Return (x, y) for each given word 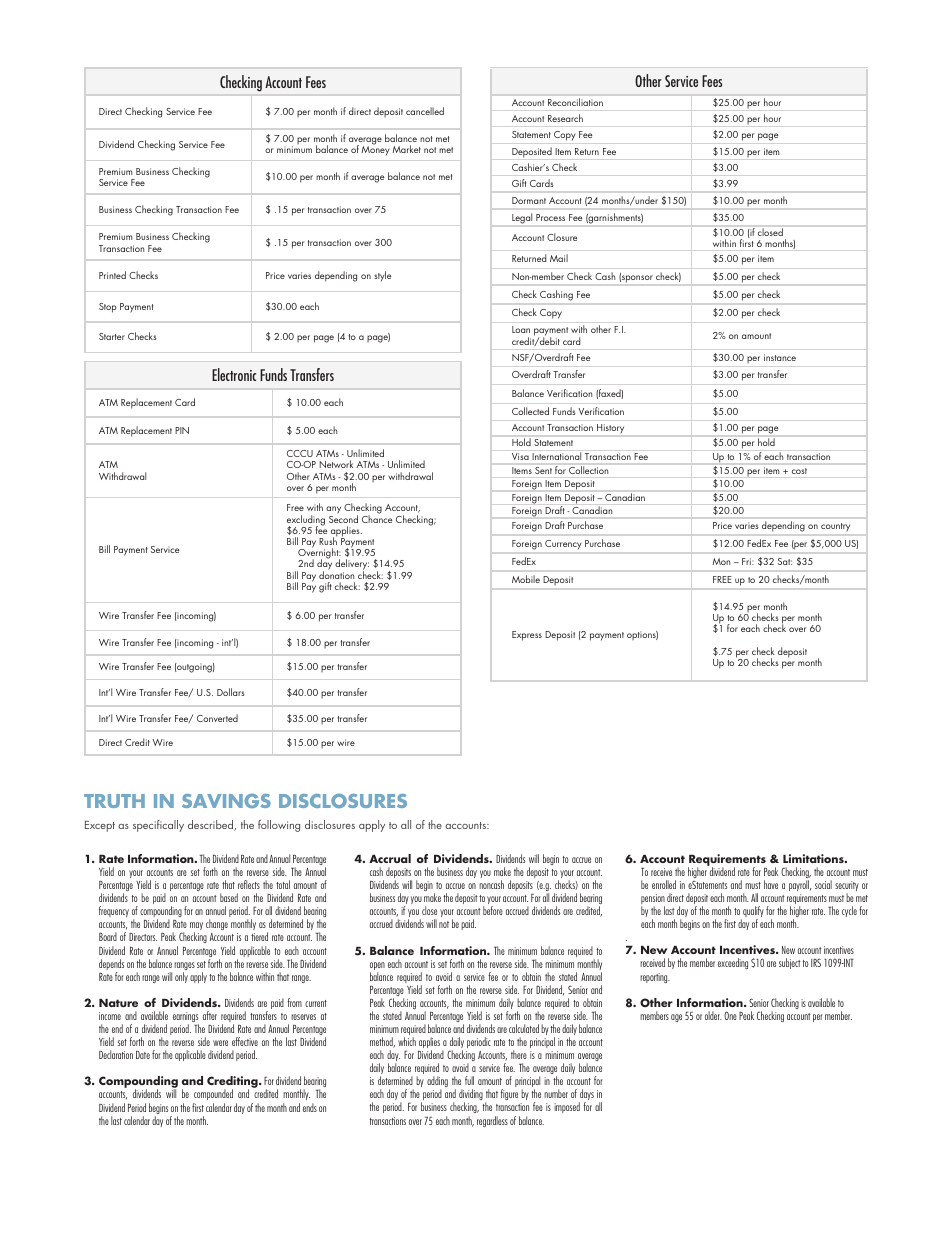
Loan (521, 329)
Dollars (231, 692)
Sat (785, 561)
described (212, 825)
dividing (471, 1096)
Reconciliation (575, 102)
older (713, 1015)
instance (780, 357)
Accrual (390, 858)
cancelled (425, 111)
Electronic (234, 374)
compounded (213, 1096)
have (771, 884)
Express (527, 636)
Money (376, 150)
